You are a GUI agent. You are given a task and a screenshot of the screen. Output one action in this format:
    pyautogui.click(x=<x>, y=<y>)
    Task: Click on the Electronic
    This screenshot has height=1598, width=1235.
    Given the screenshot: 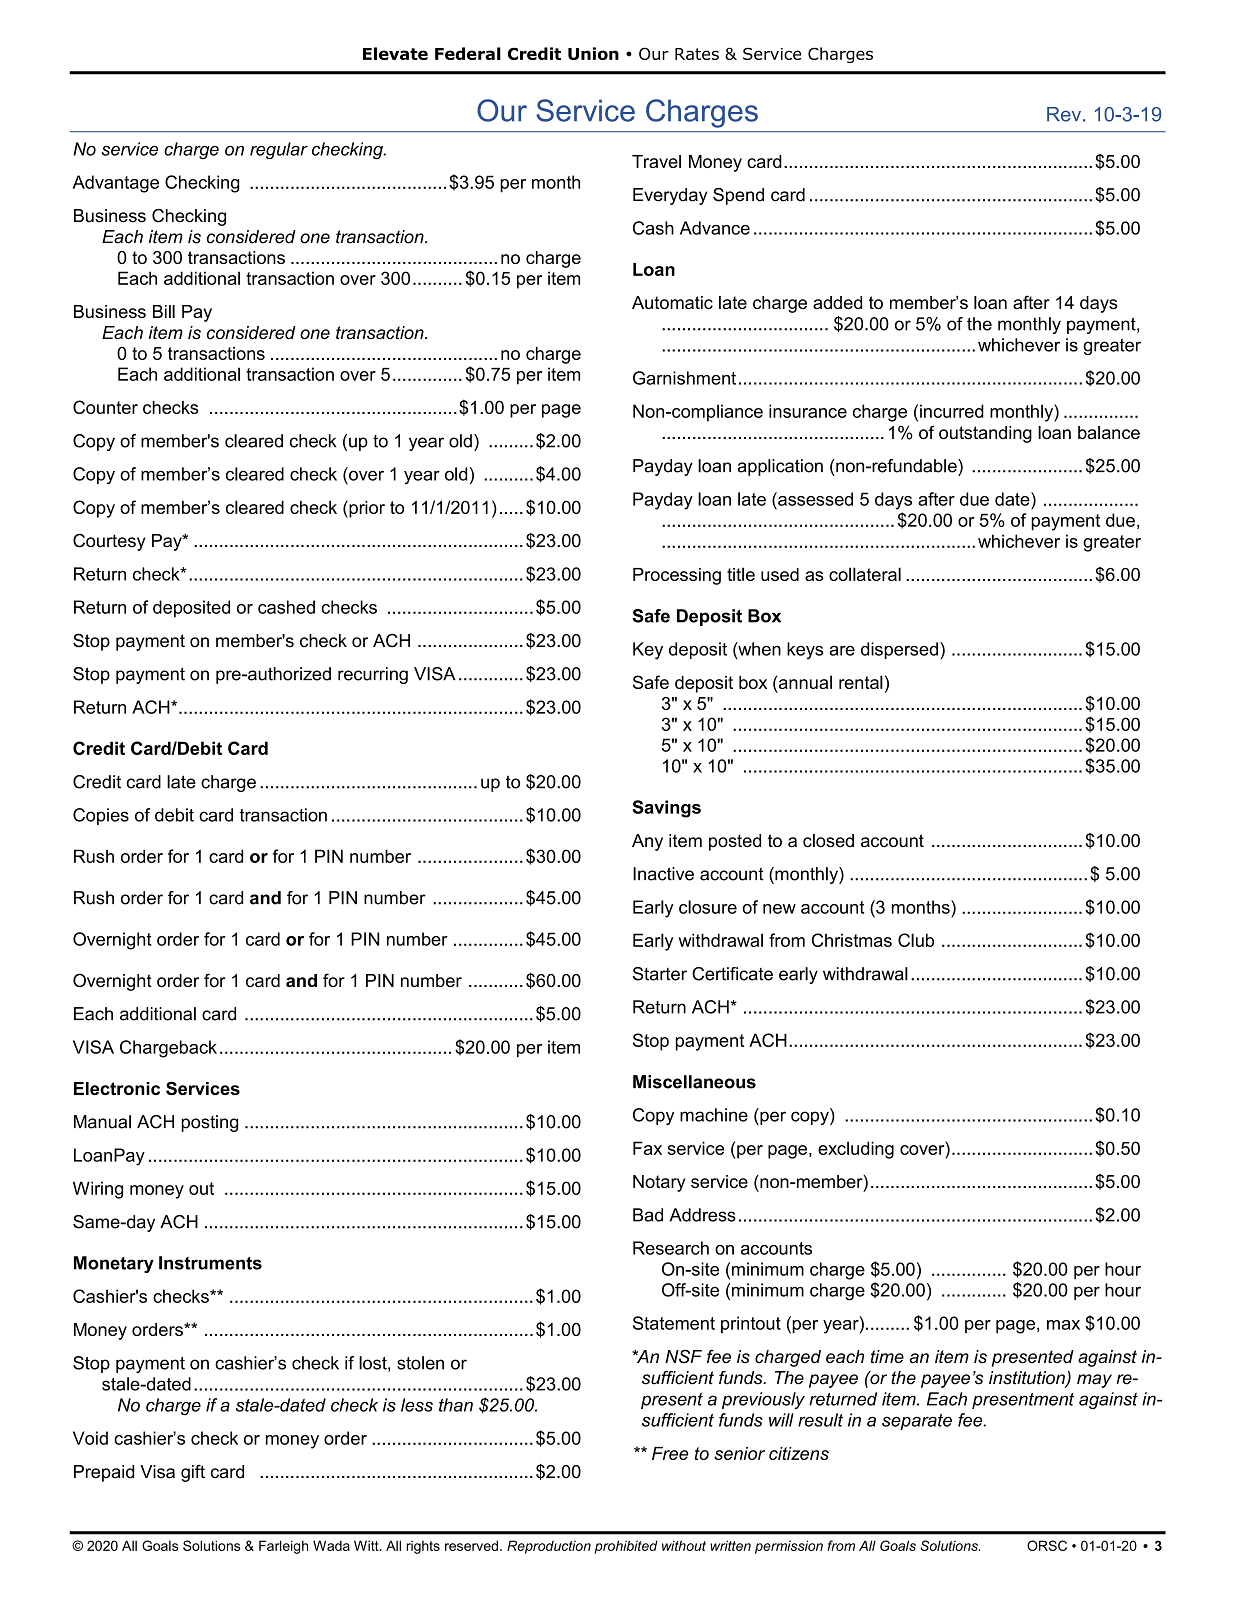 What is the action you would take?
    pyautogui.click(x=117, y=1088)
